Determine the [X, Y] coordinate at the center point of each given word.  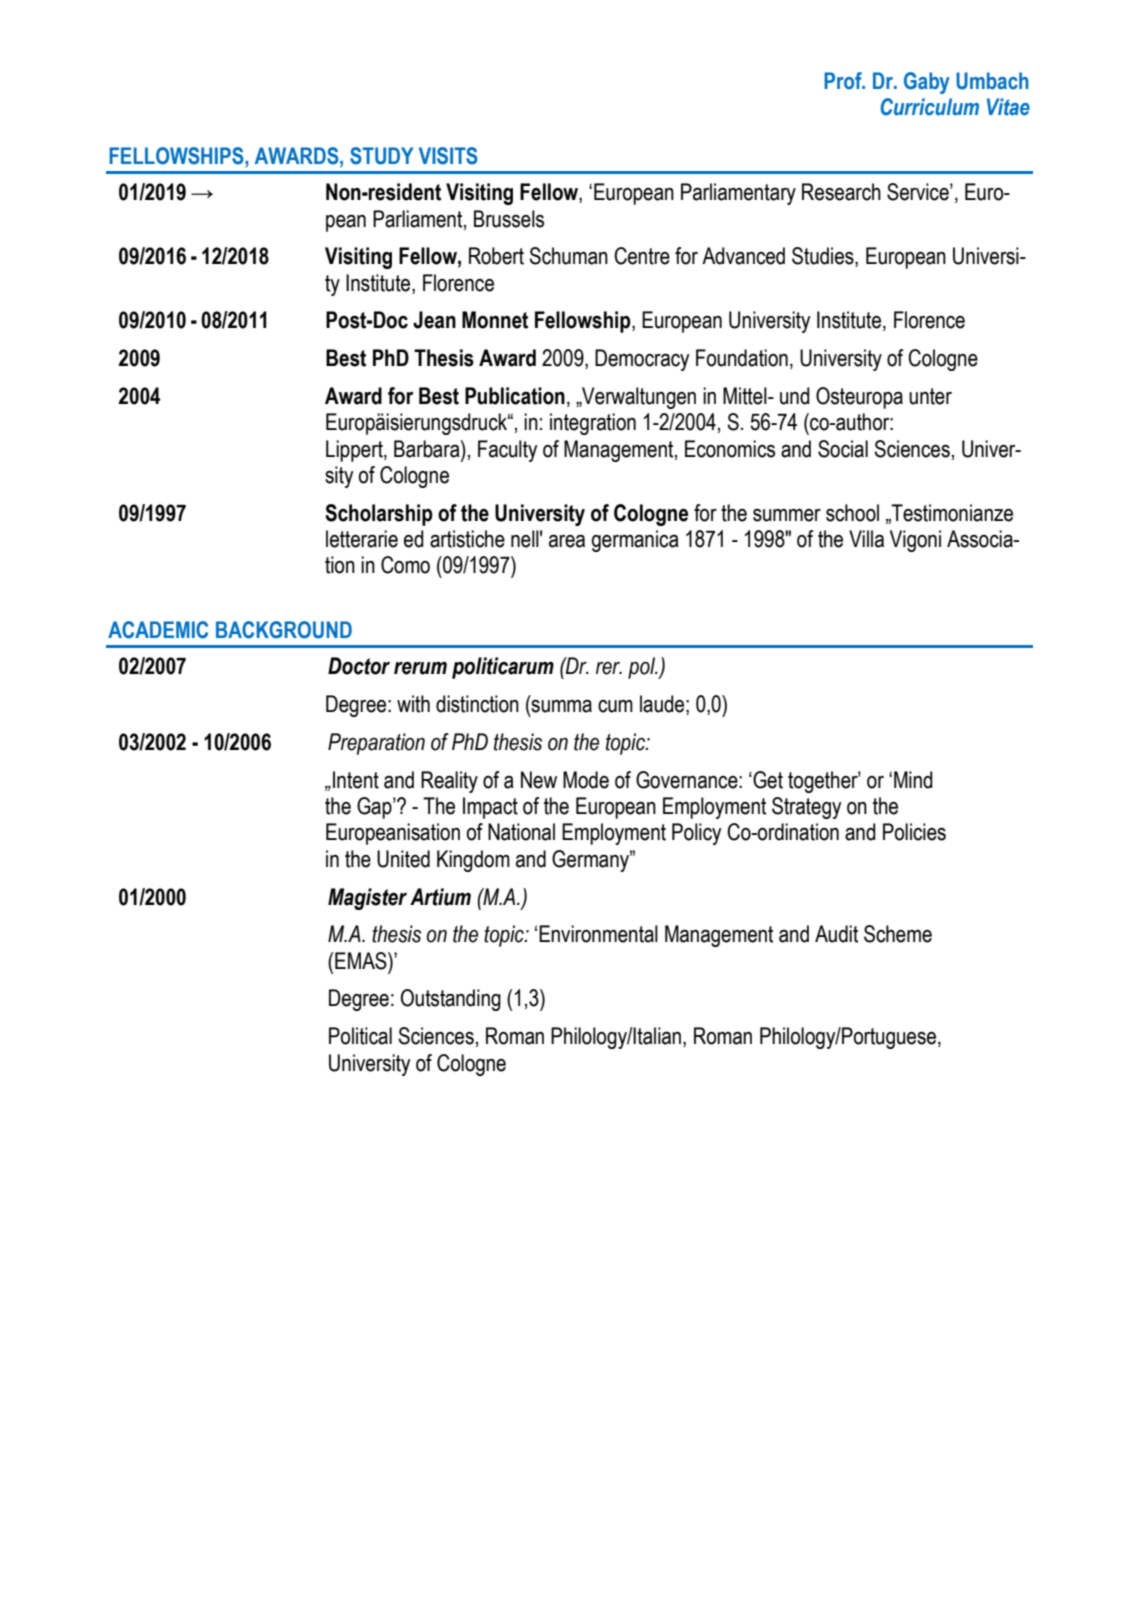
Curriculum [930, 107]
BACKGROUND [284, 630]
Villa [866, 539]
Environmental [598, 934]
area [567, 541]
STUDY [381, 156]
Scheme [898, 934]
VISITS [448, 156]
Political [360, 1036]
